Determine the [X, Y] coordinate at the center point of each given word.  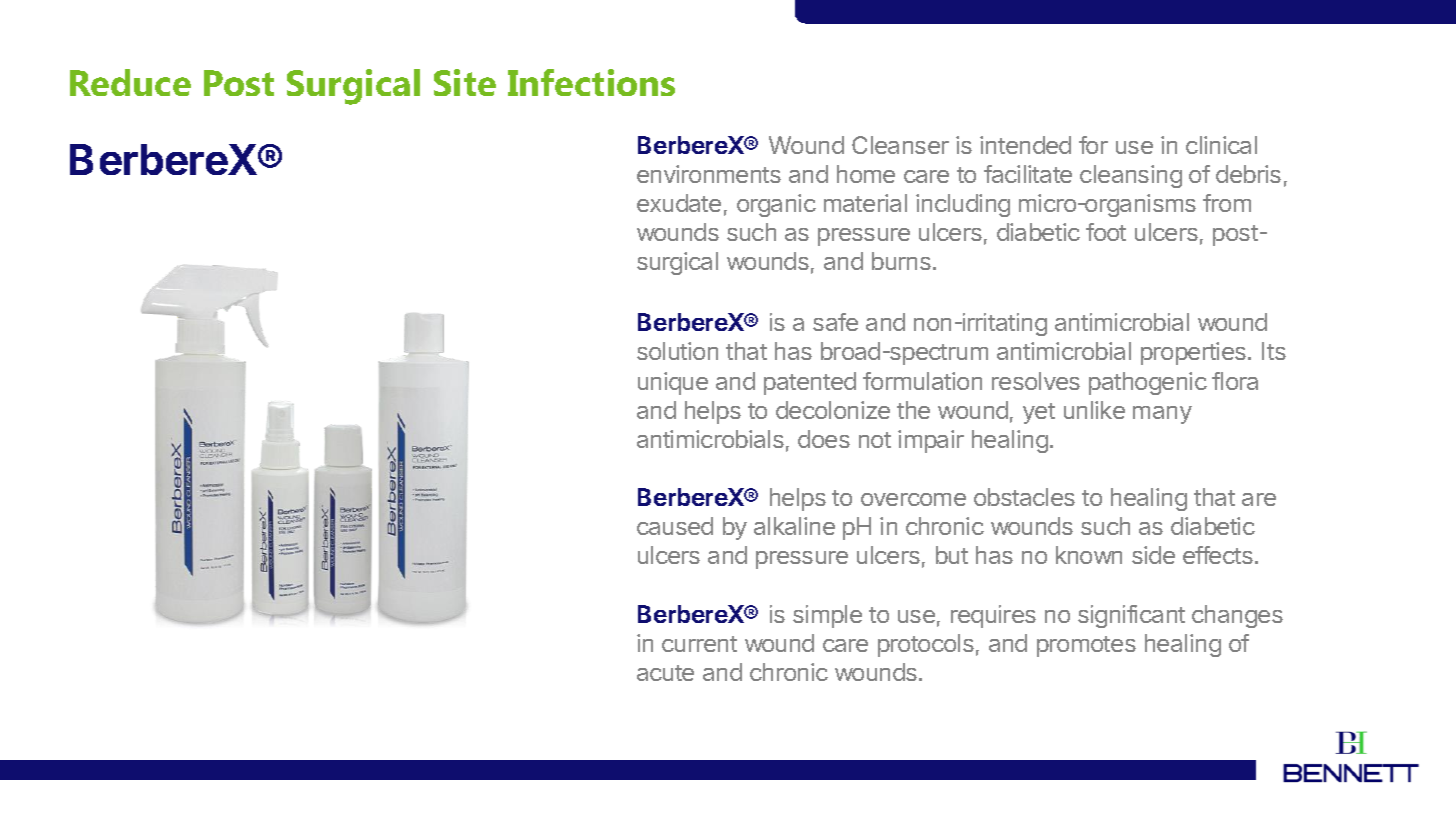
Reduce [130, 82]
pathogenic [1148, 383]
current [699, 644]
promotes [1086, 646]
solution [677, 351]
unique [673, 383]
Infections [591, 82]
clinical [1221, 145]
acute [665, 673]
